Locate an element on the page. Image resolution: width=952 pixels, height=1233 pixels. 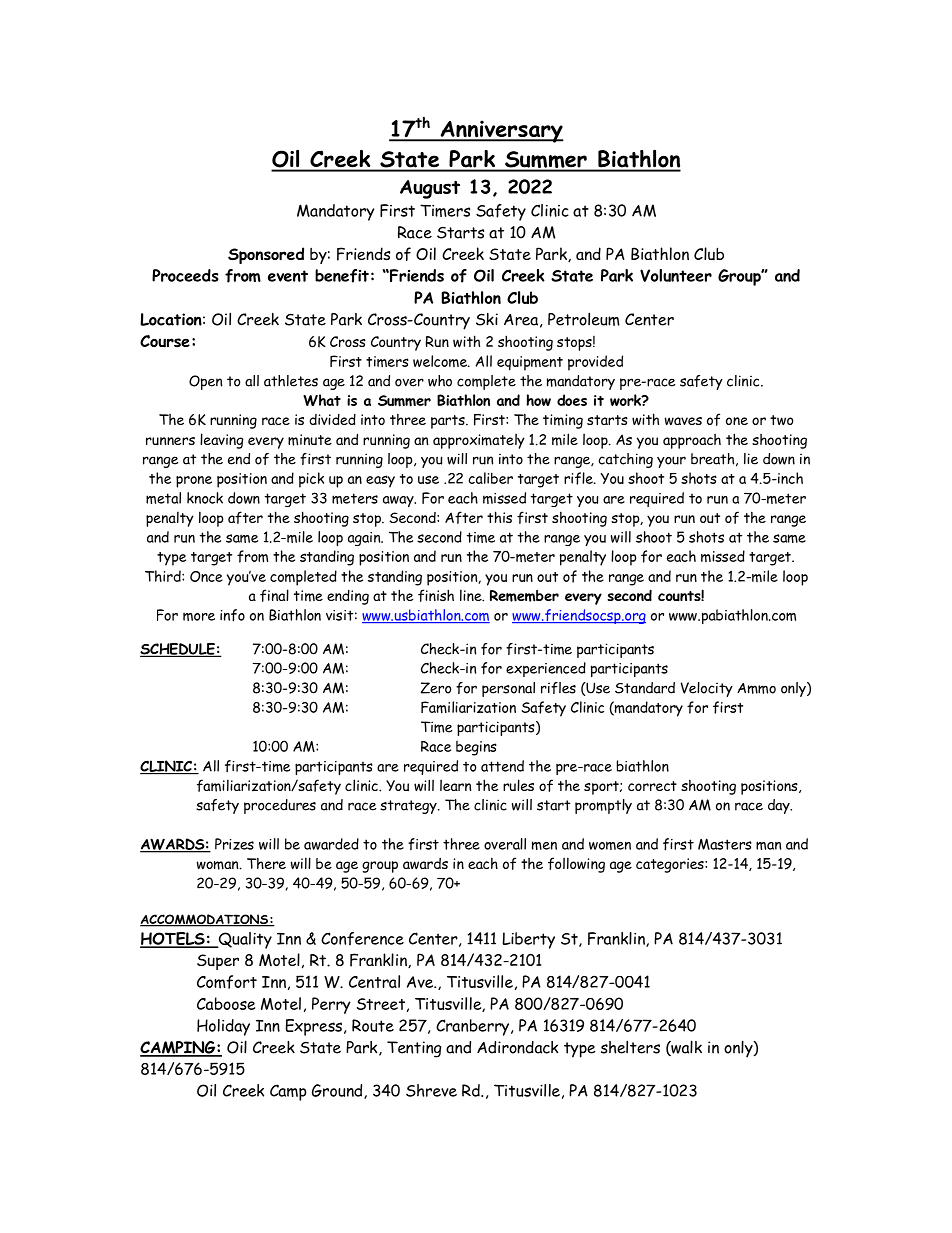
Prizes is located at coordinates (234, 844).
